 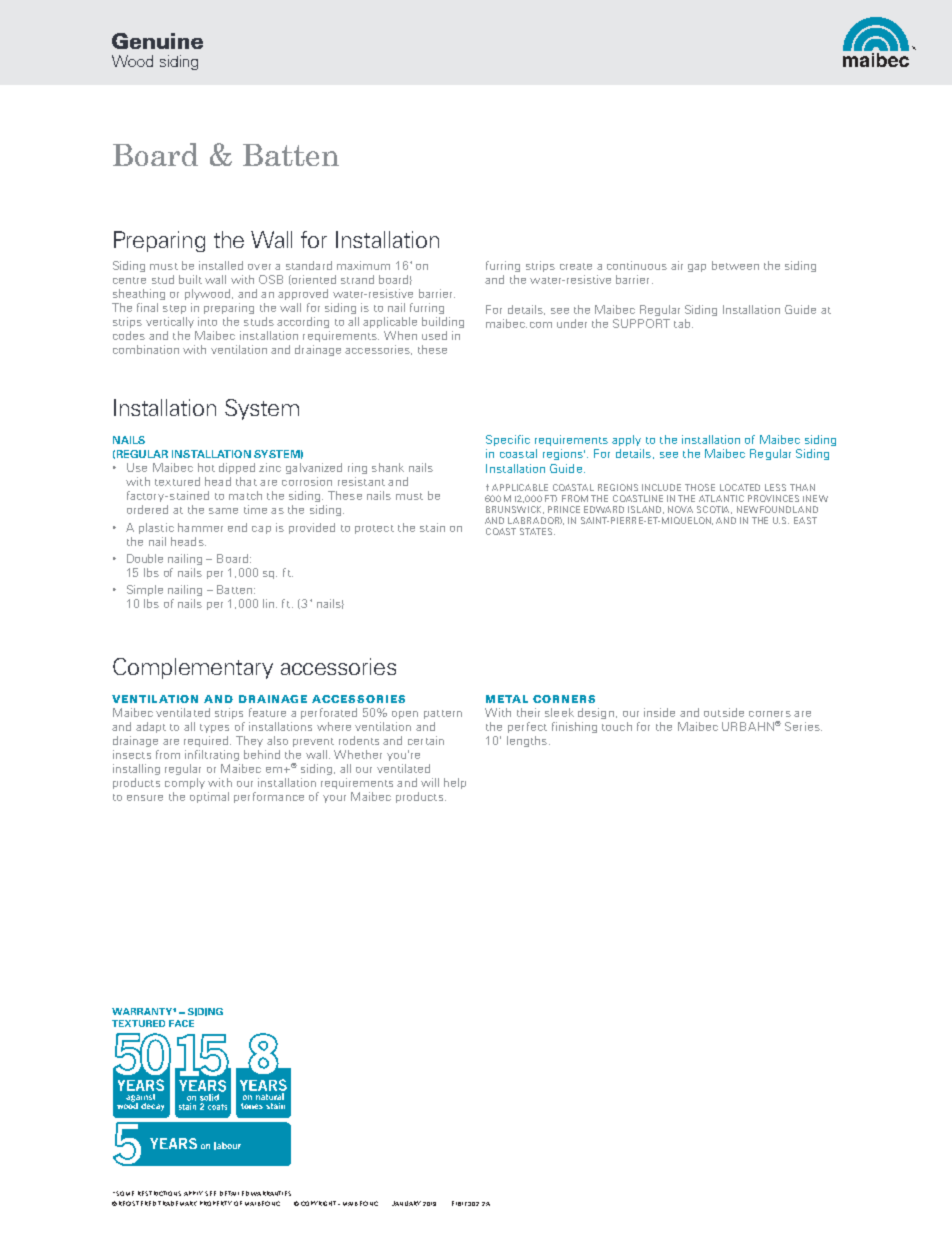 What do you see at coordinates (207, 741) in the image?
I see `required` at bounding box center [207, 741].
